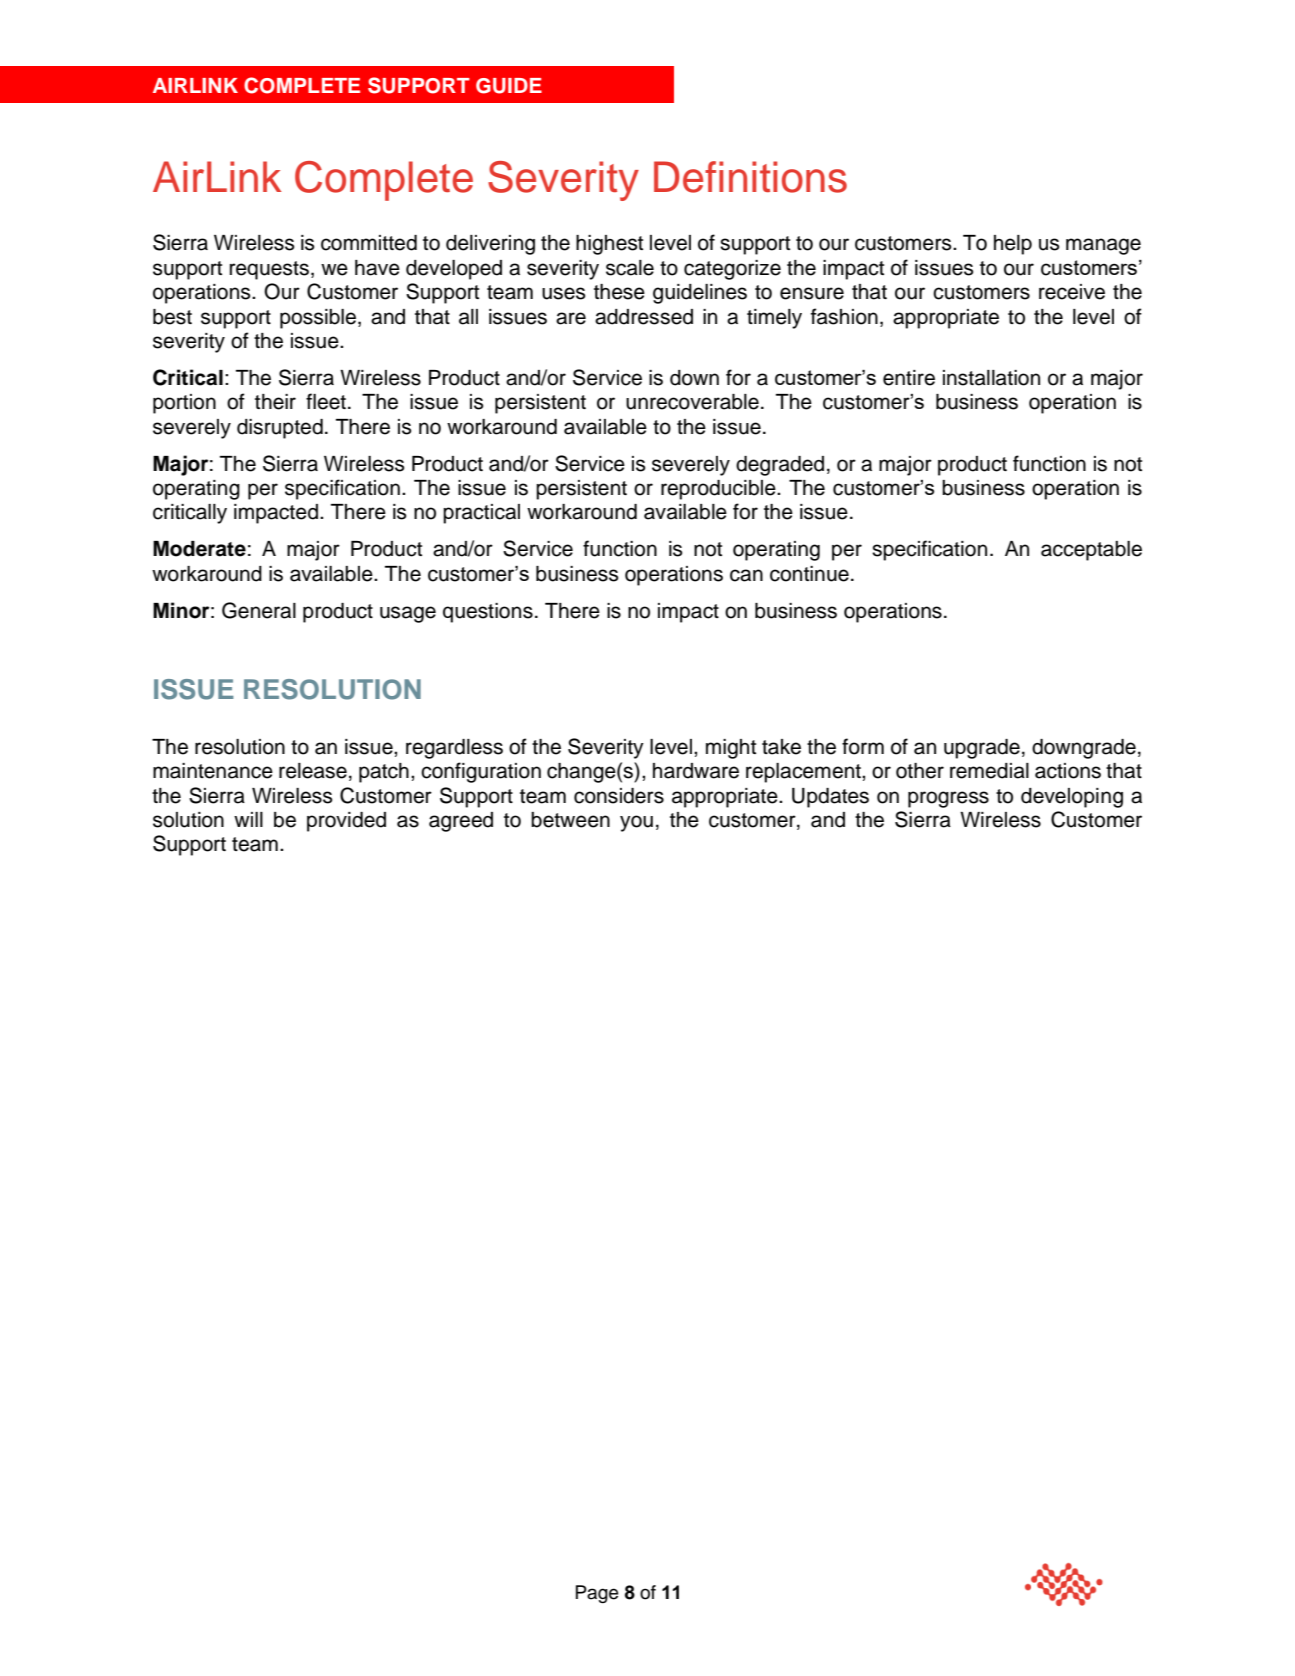  I want to click on requests, so click(269, 270).
